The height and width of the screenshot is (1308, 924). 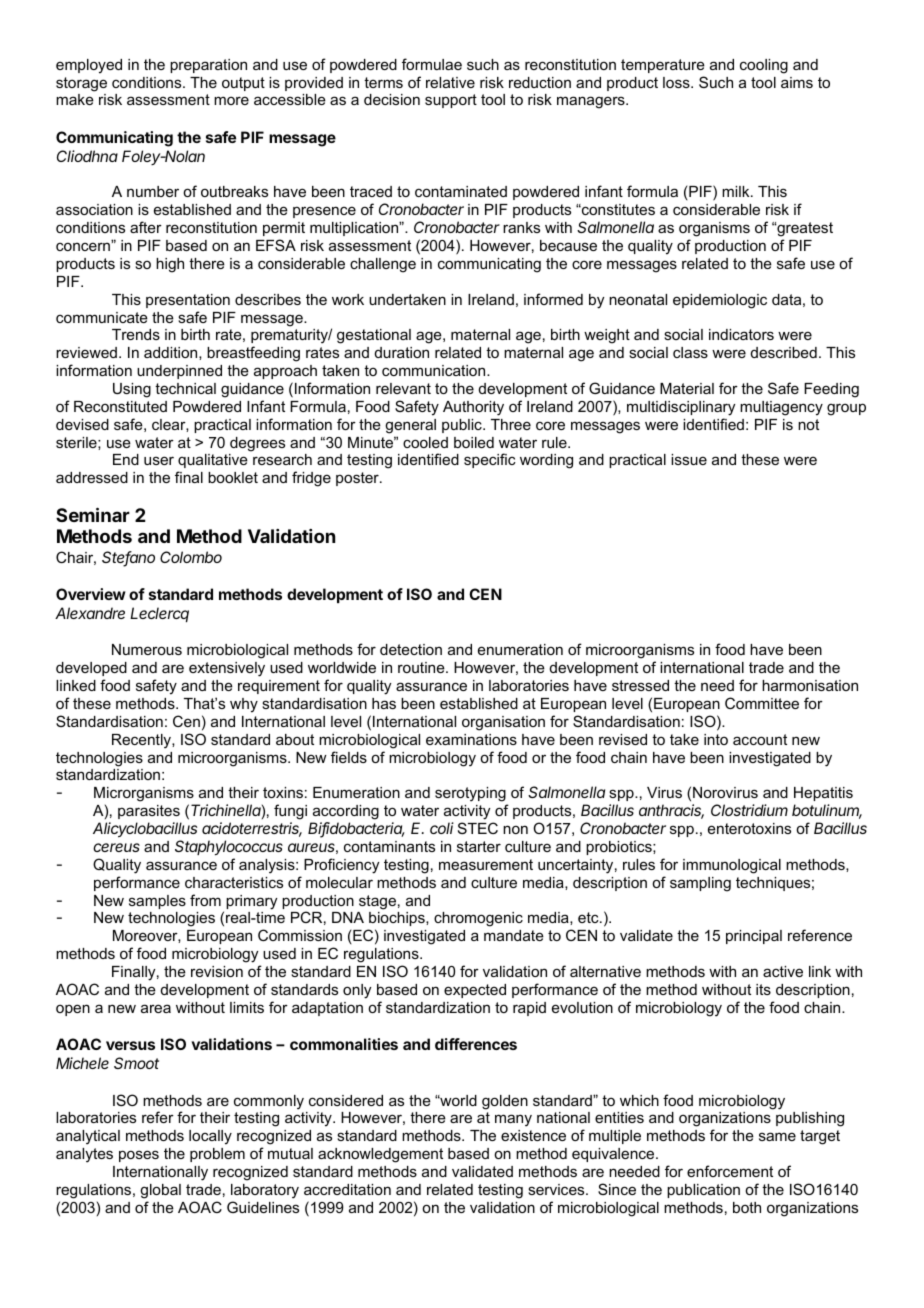 What do you see at coordinates (749, 810) in the screenshot?
I see `Clostridium` at bounding box center [749, 810].
